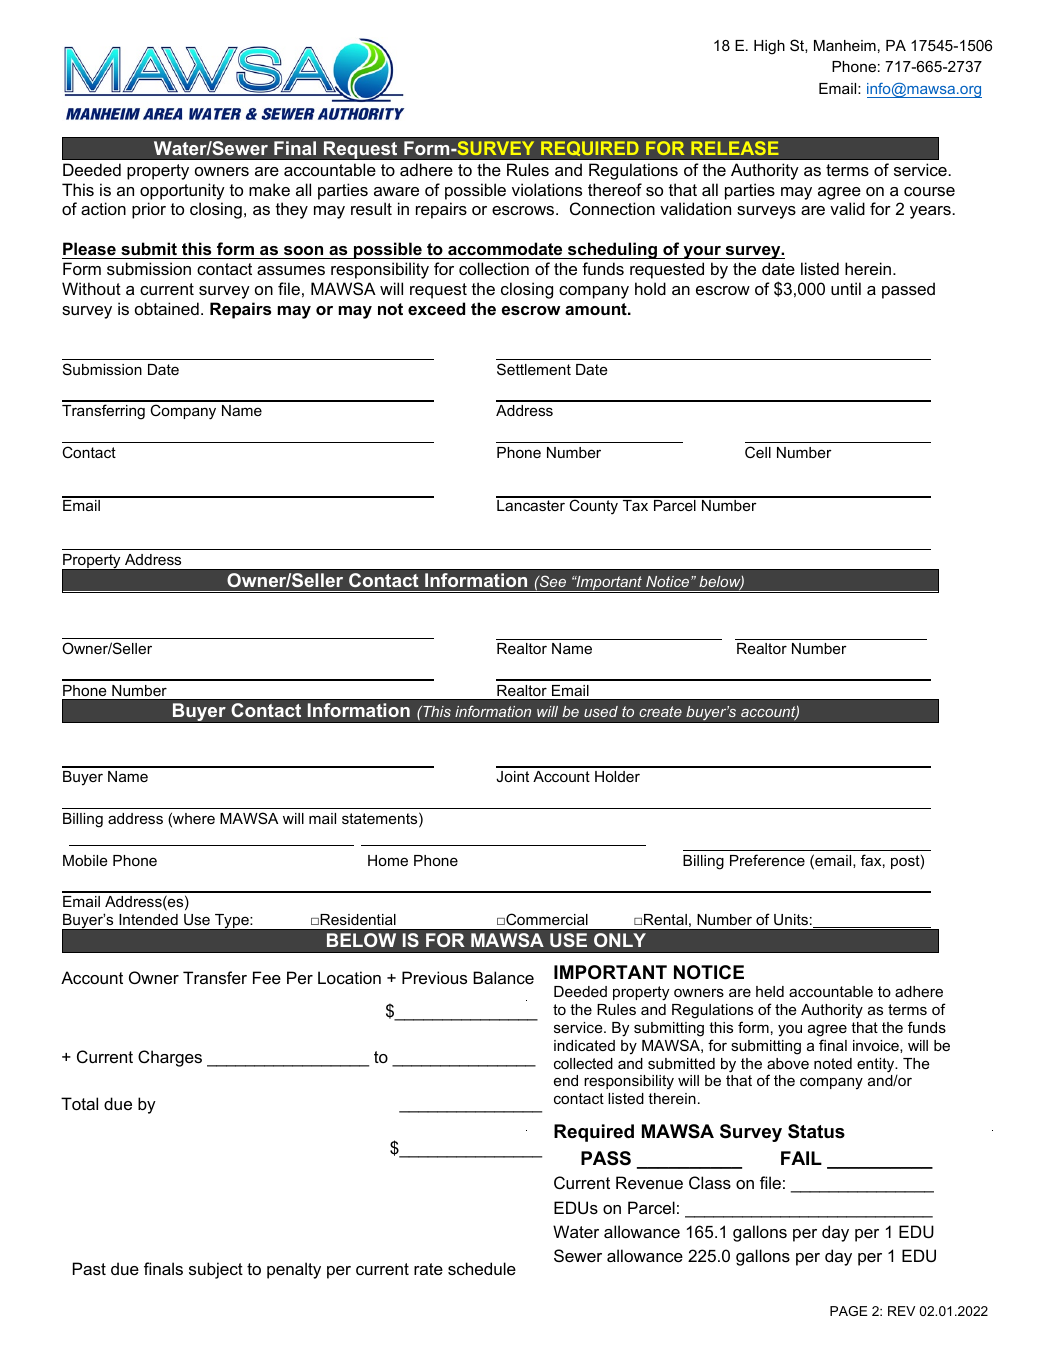 The image size is (1055, 1366). I want to click on violations, so click(547, 189).
